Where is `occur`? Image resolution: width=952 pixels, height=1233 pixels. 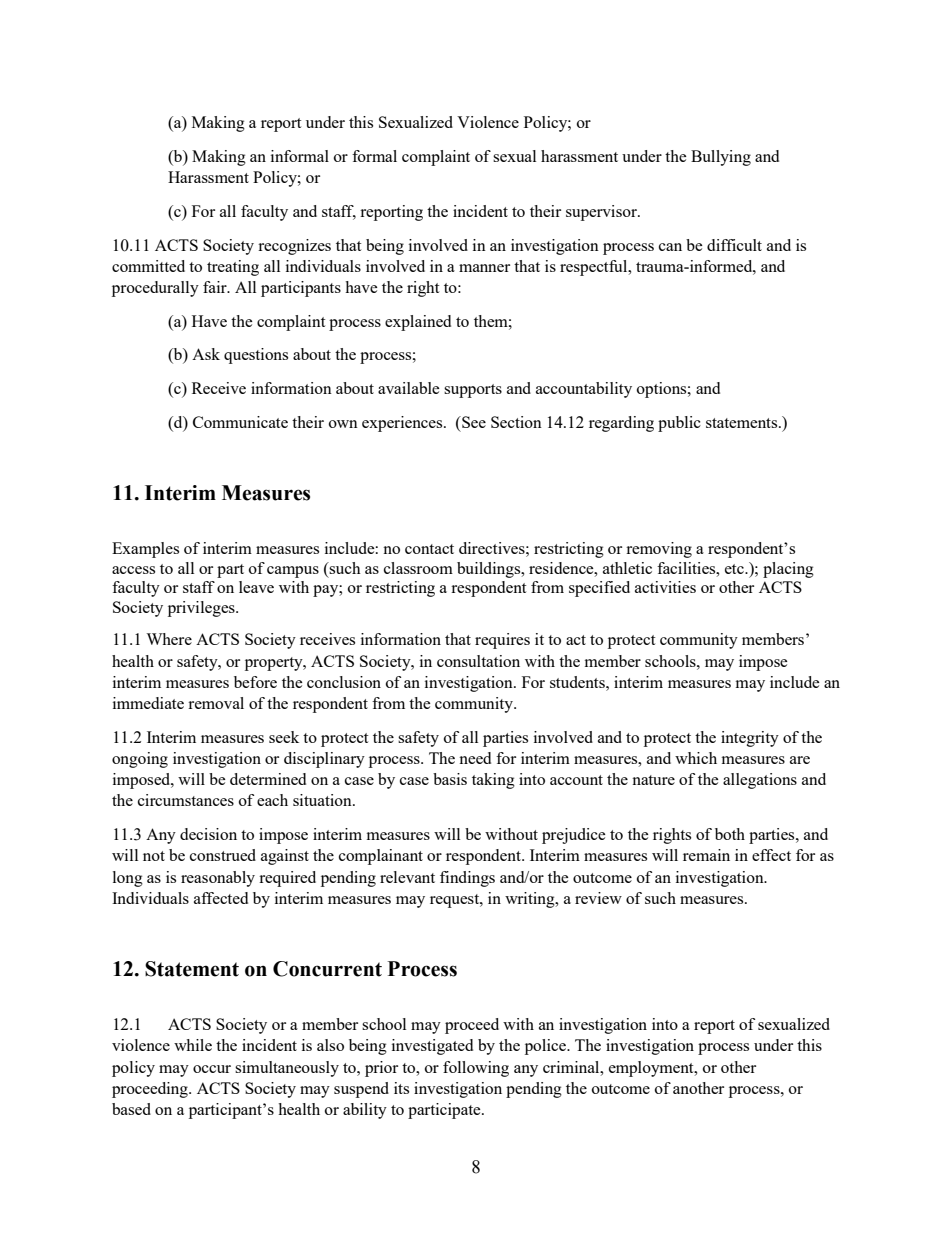
occur is located at coordinates (212, 1069).
